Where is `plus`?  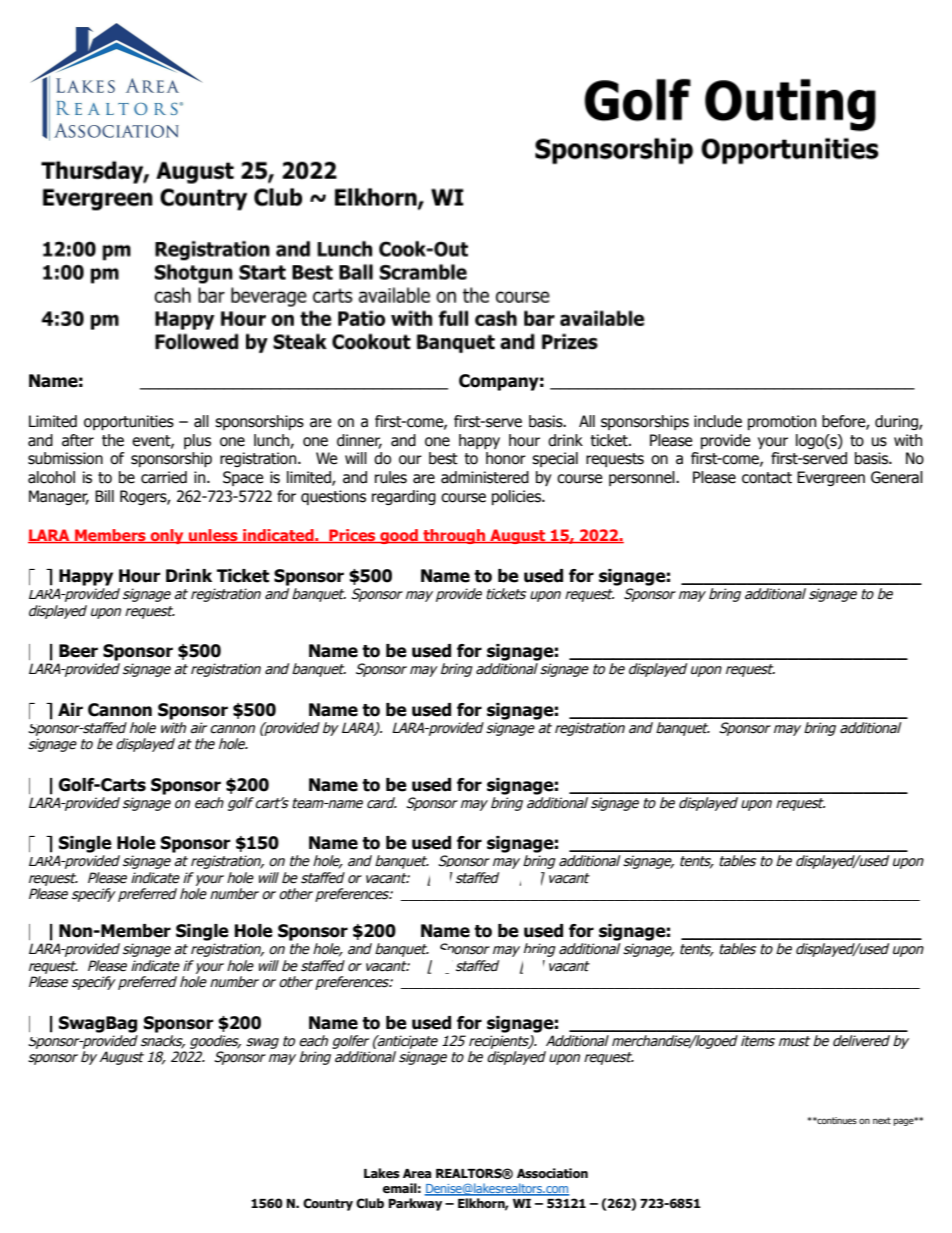
plus is located at coordinates (197, 441).
